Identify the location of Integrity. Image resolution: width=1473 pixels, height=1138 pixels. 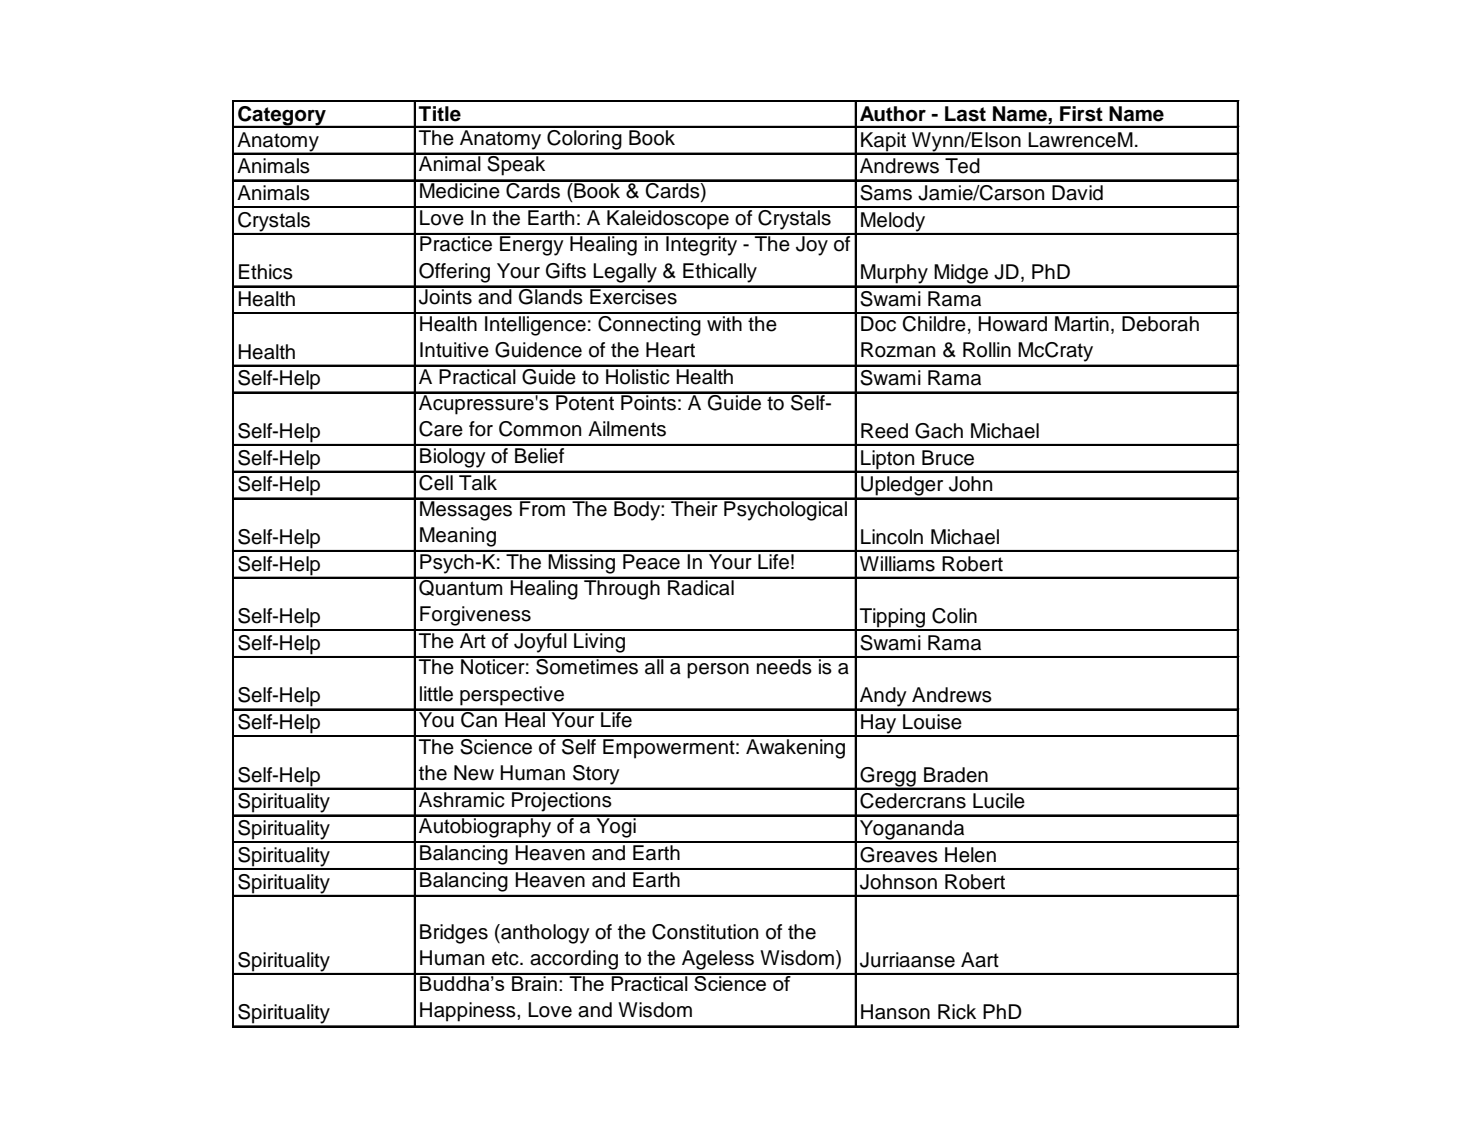
(702, 245).
